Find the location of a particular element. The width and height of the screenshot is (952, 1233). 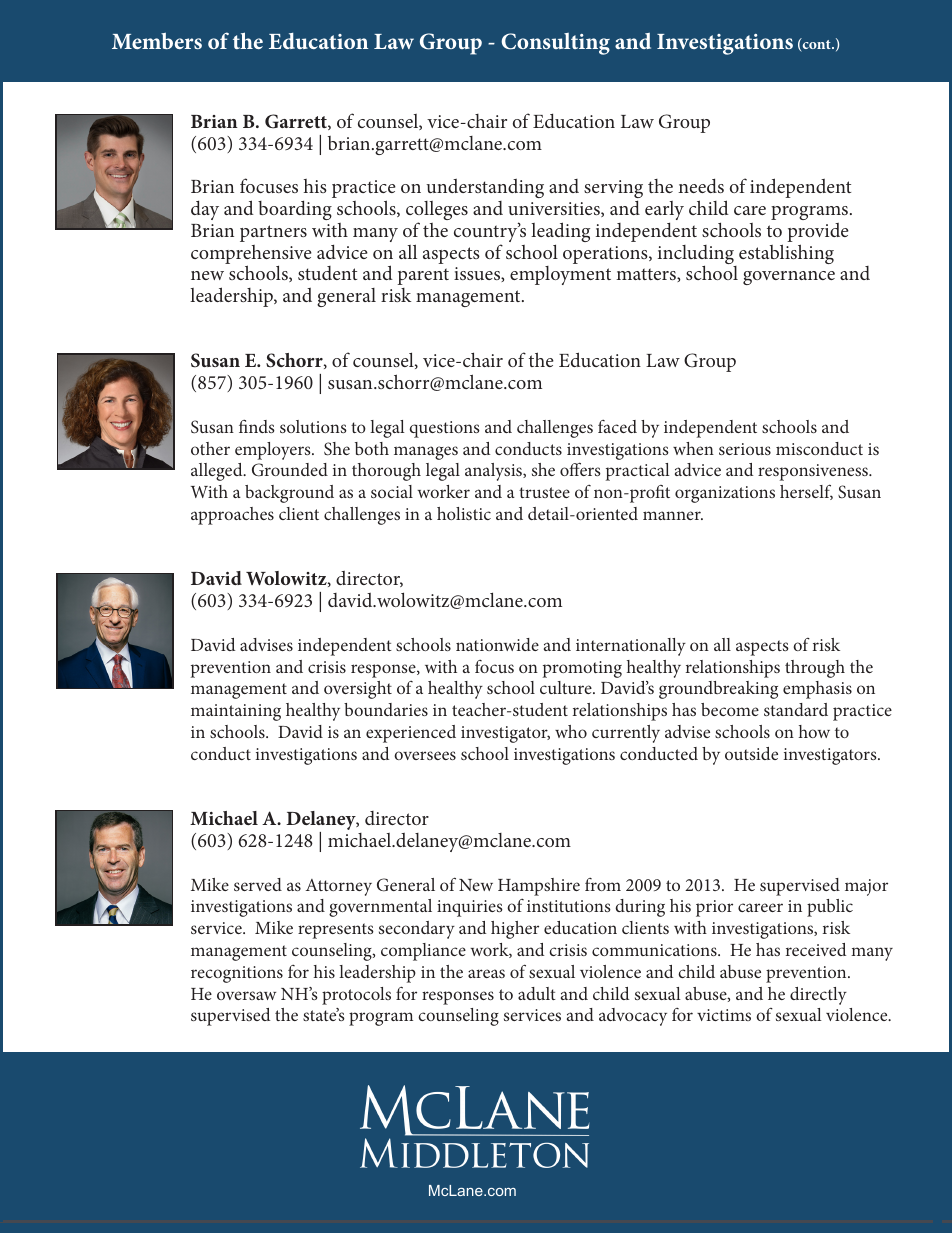

culture is located at coordinates (567, 687).
